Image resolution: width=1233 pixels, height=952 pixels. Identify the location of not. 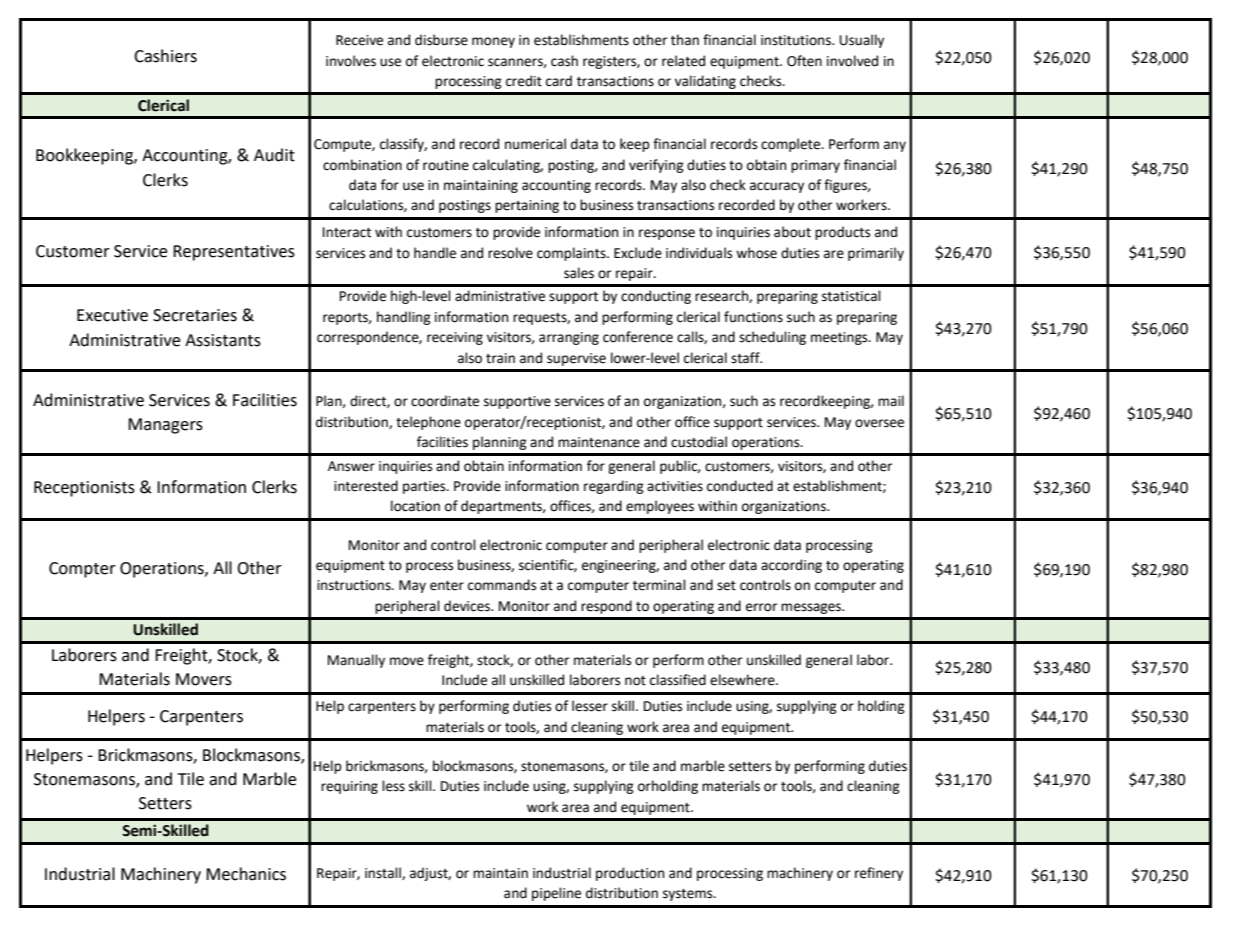
(635, 681).
